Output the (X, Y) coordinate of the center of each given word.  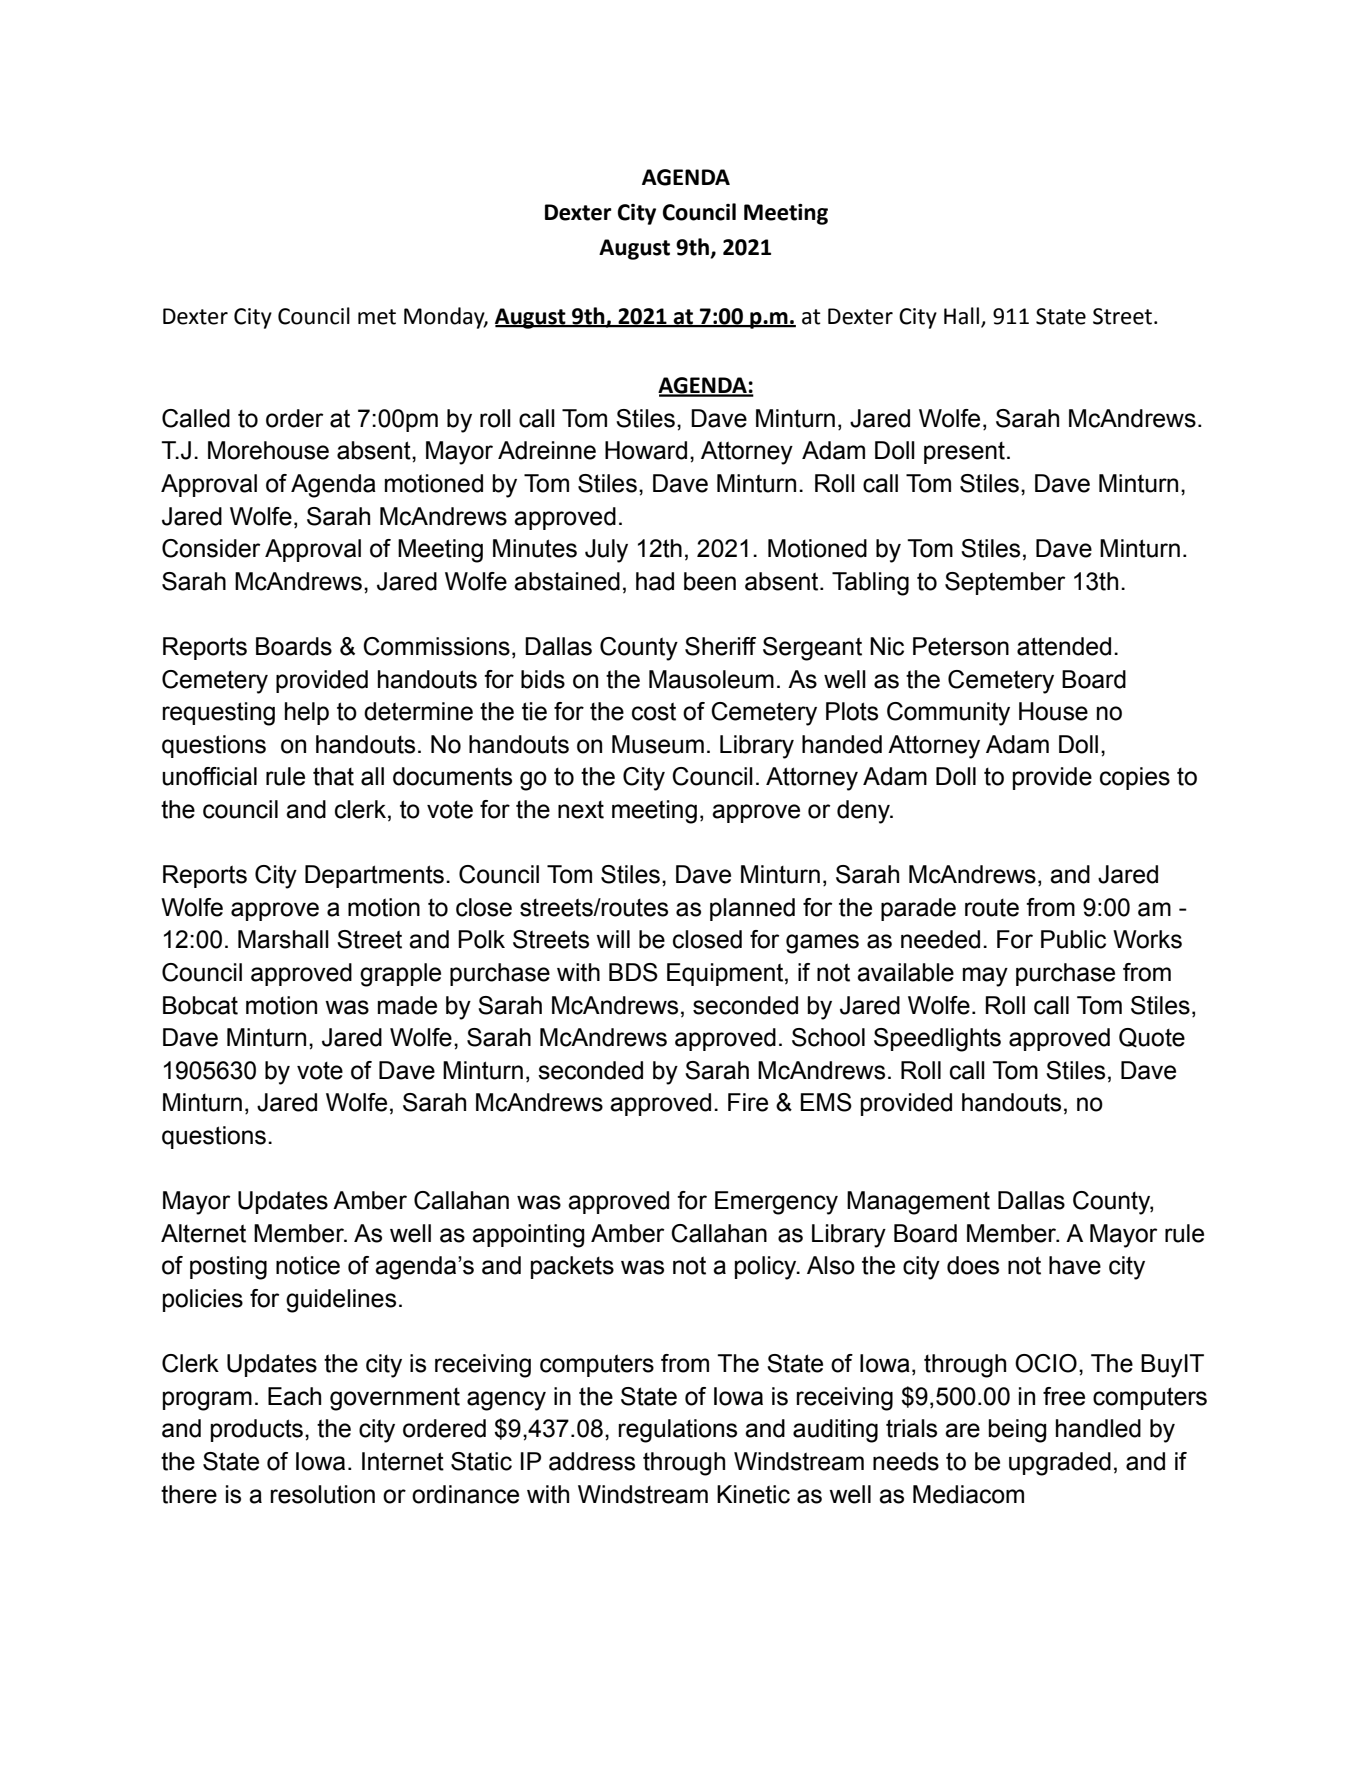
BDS (633, 972)
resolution (322, 1494)
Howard (646, 450)
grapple (400, 975)
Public (1073, 939)
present (964, 453)
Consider (211, 548)
